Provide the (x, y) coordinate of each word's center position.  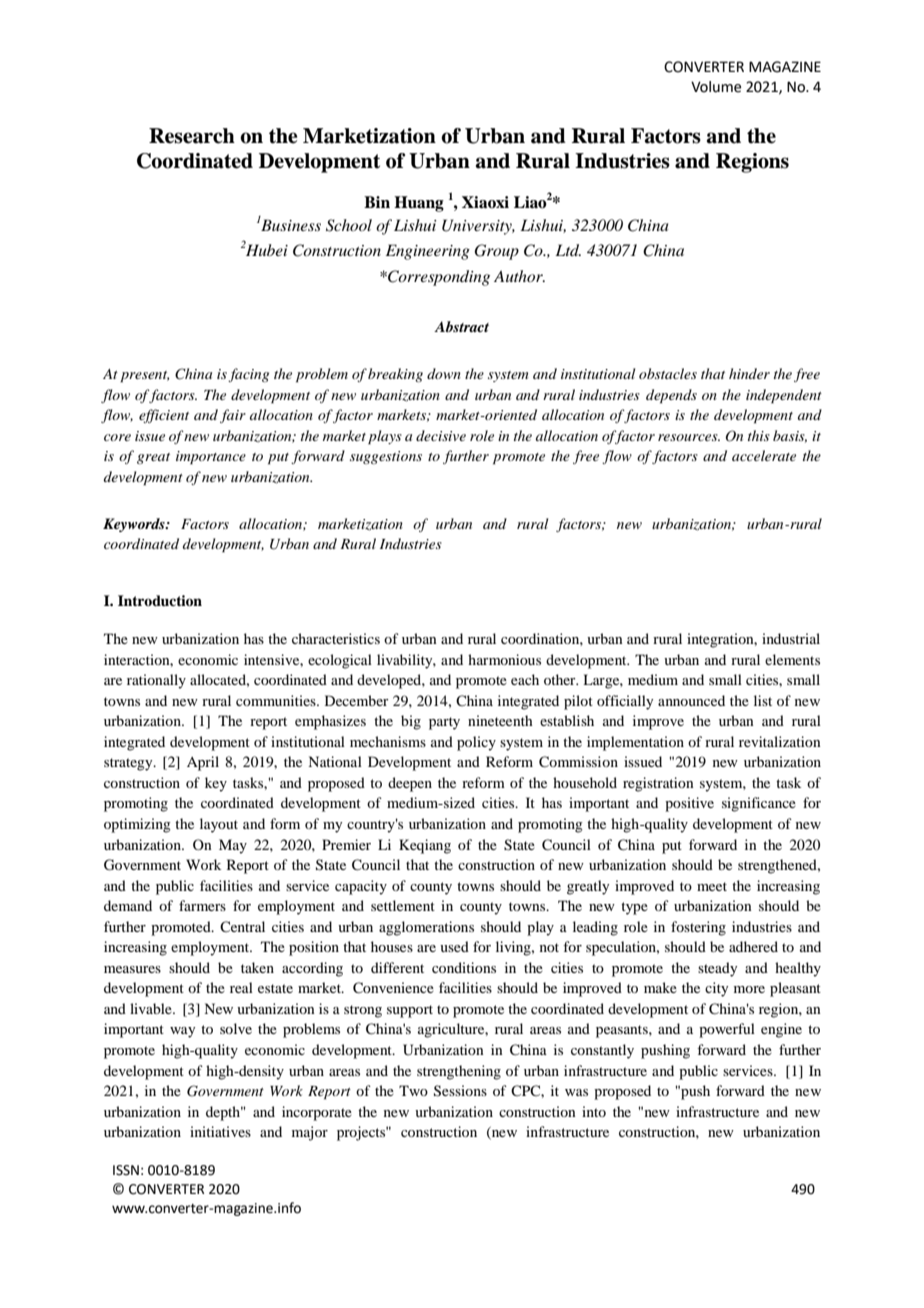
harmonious (504, 659)
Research (192, 136)
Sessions (460, 1091)
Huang (419, 204)
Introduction (160, 600)
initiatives (220, 1131)
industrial (791, 638)
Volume (716, 87)
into (594, 1111)
